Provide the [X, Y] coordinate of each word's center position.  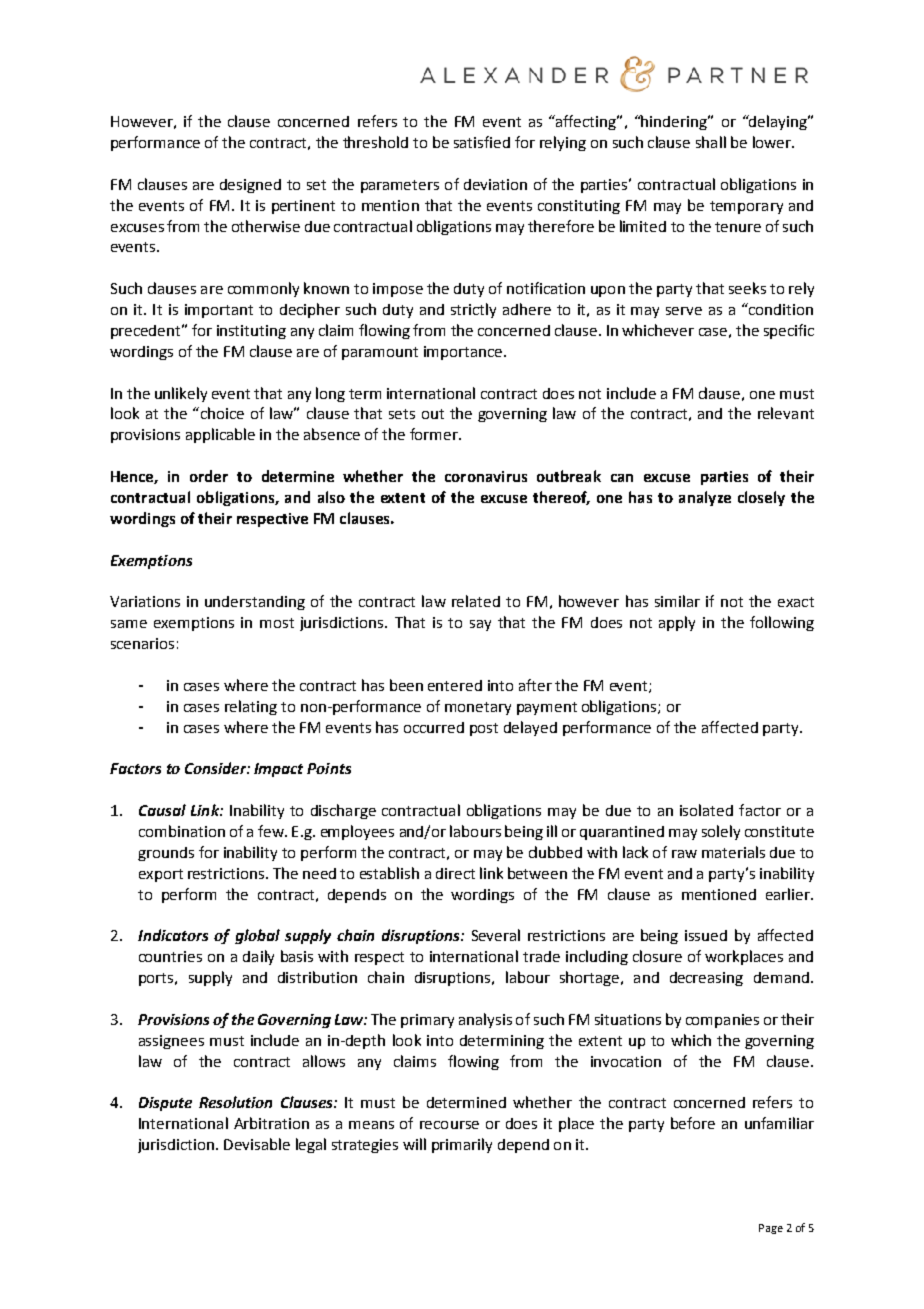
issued [706, 935]
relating [251, 707]
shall [711, 142]
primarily [462, 1145]
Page [771, 1229]
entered [455, 685]
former [435, 434]
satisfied [482, 142]
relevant [786, 413]
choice [221, 413]
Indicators [173, 935]
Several [496, 935]
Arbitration [271, 1123]
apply [677, 623]
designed [250, 186]
